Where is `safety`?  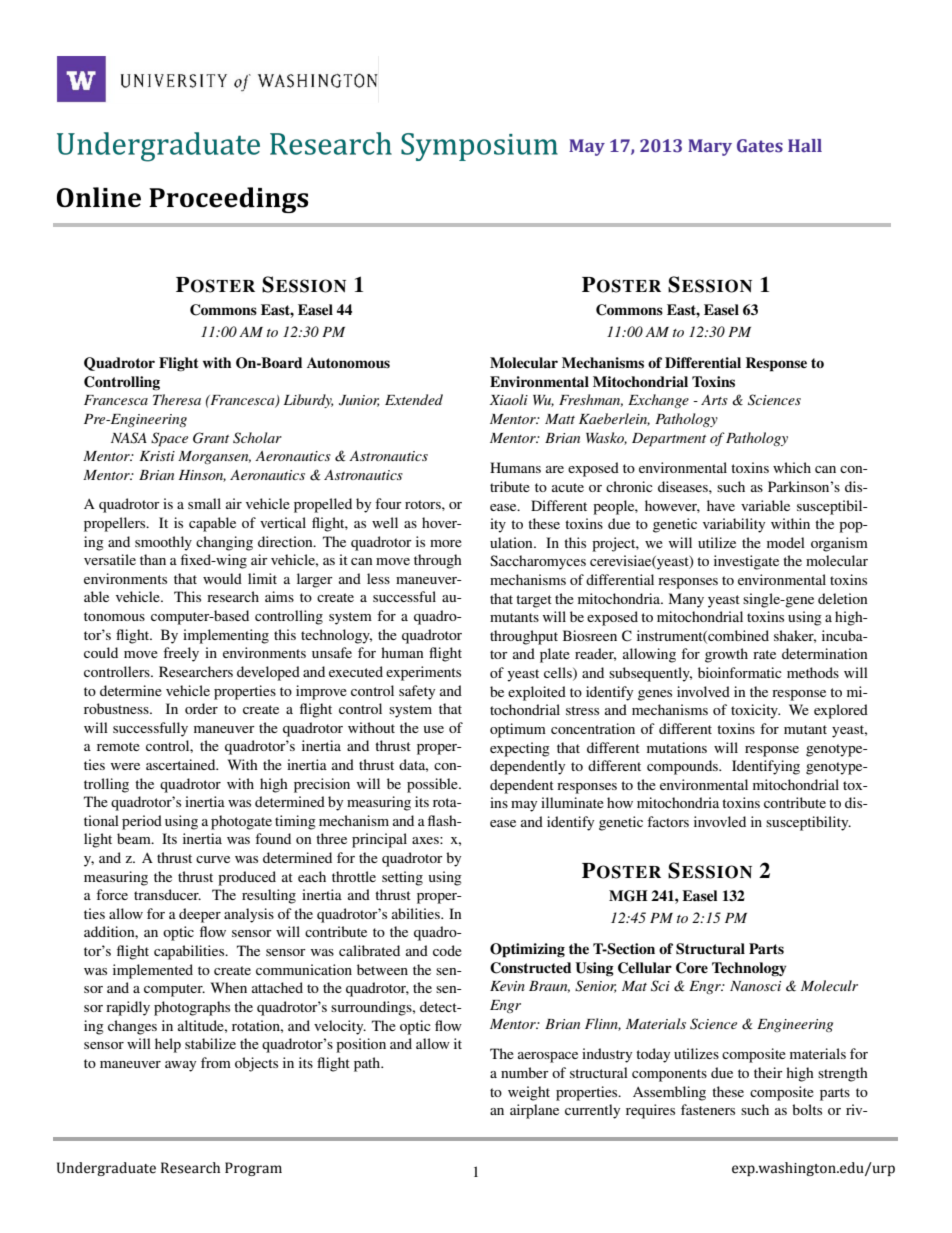
safety is located at coordinates (417, 692).
